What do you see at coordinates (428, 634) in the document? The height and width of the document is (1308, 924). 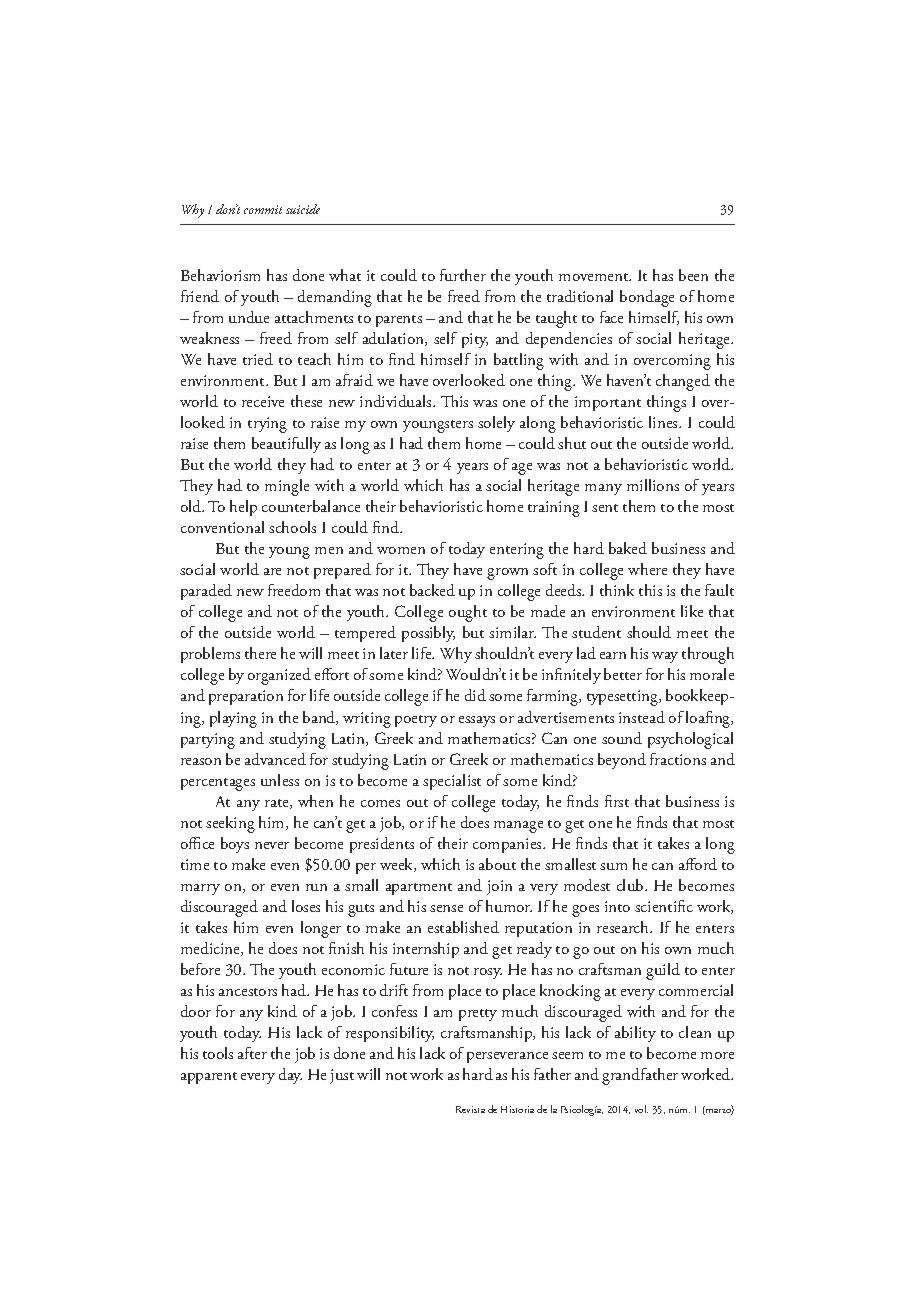 I see `possibly` at bounding box center [428, 634].
